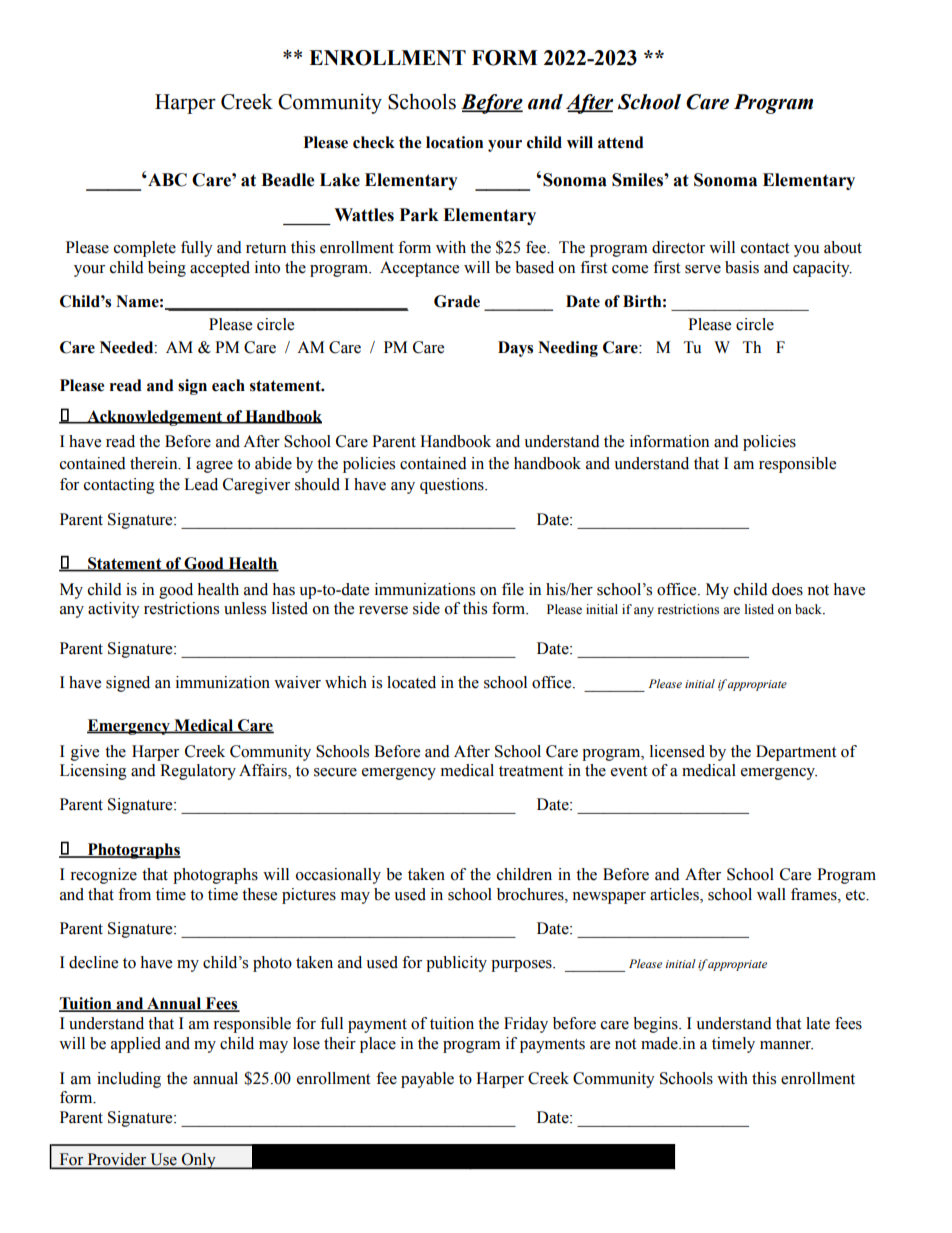  I want to click on back, so click(809, 609).
